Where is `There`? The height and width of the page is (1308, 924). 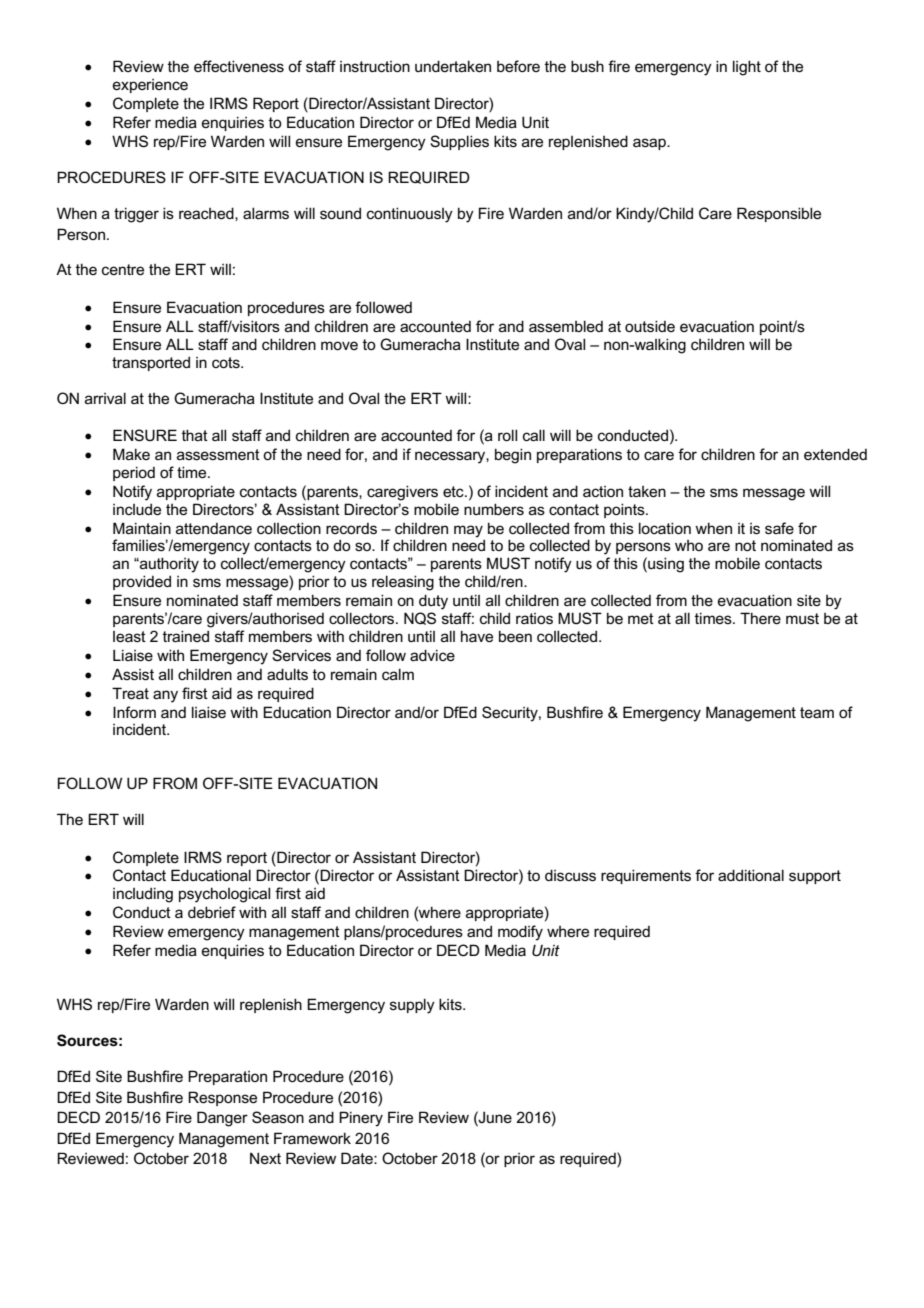 There is located at coordinates (760, 618).
